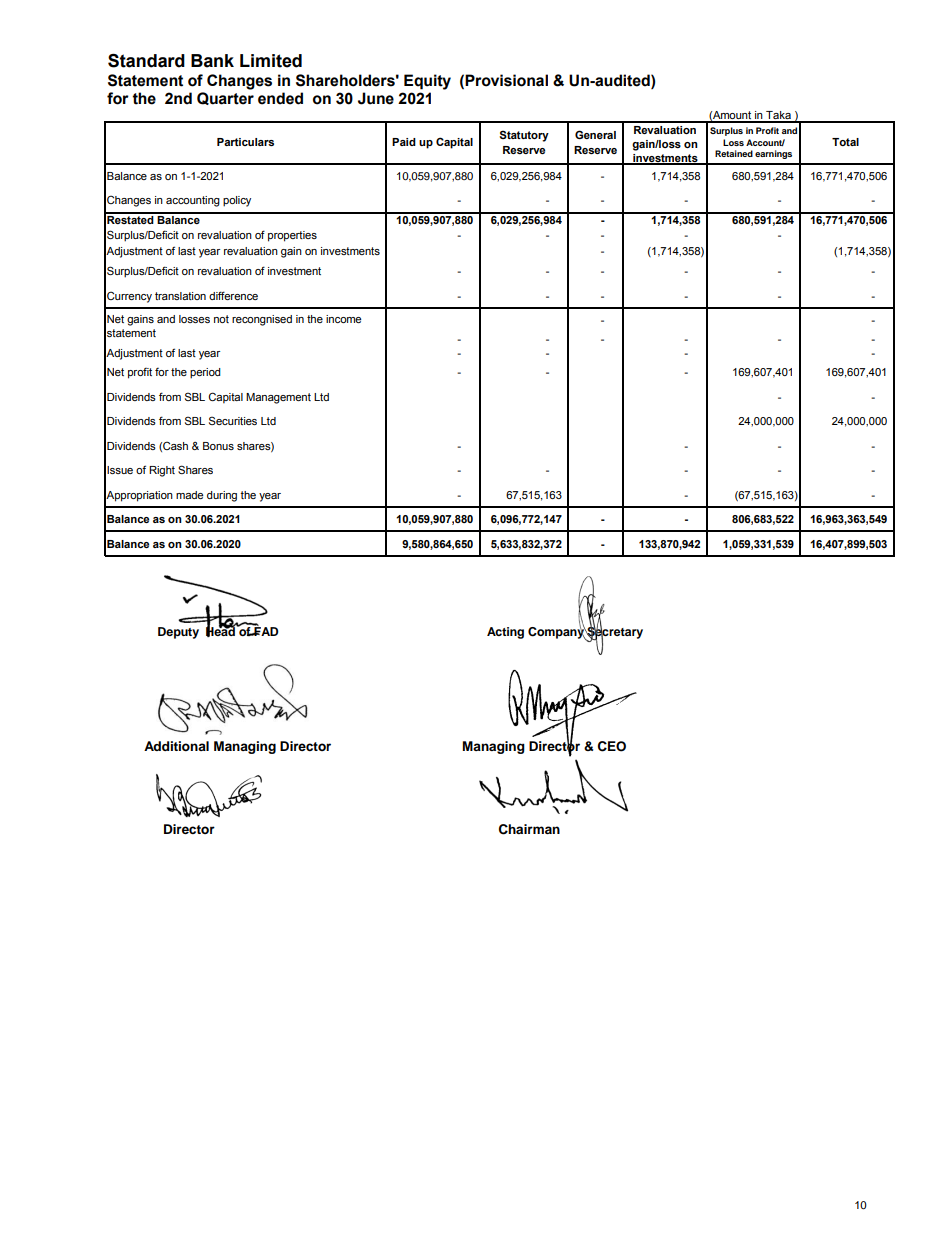  Describe the element at coordinates (612, 746) in the screenshot. I see `CEO` at that location.
